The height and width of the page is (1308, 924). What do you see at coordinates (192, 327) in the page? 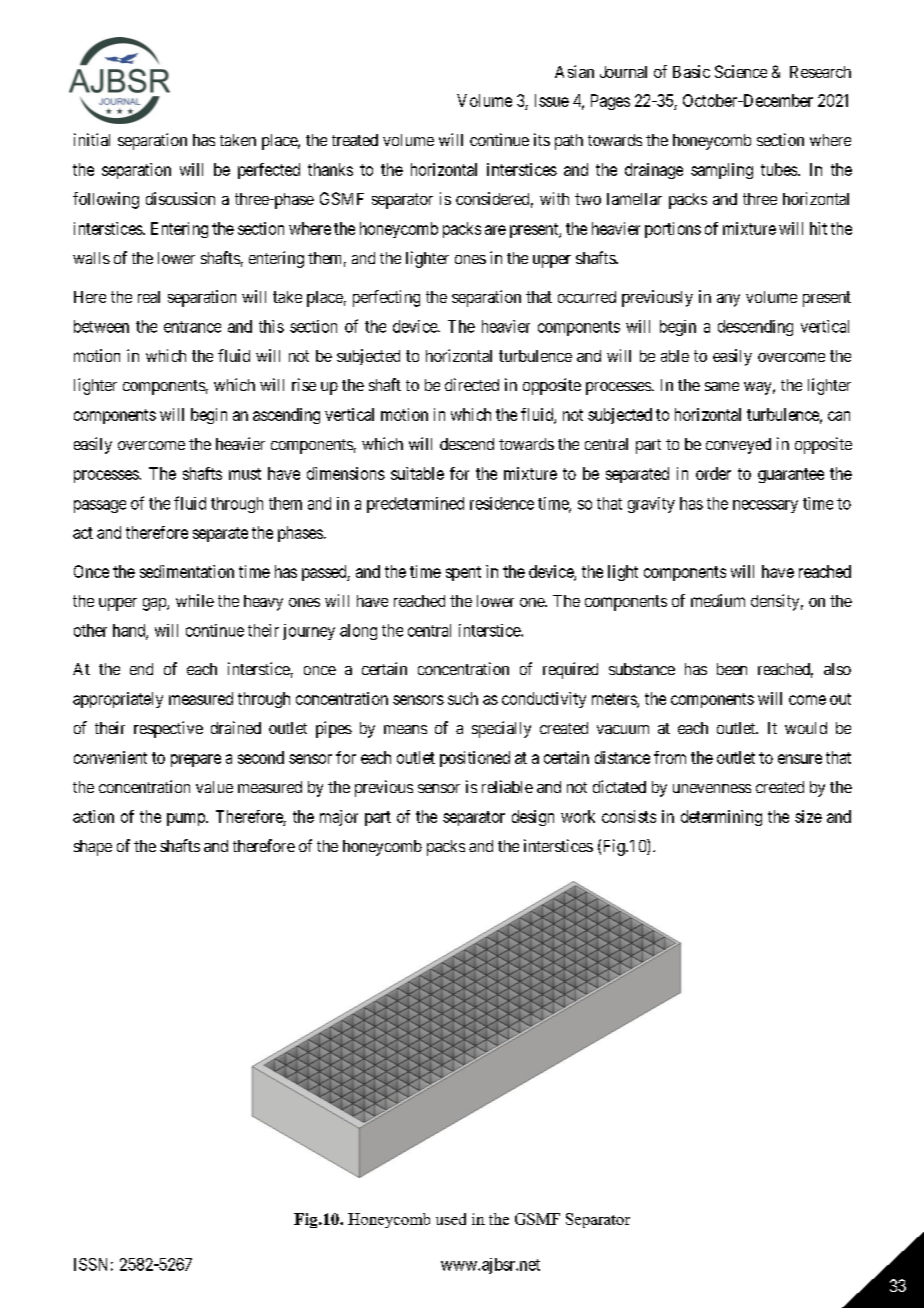
I see `entrance` at bounding box center [192, 327].
